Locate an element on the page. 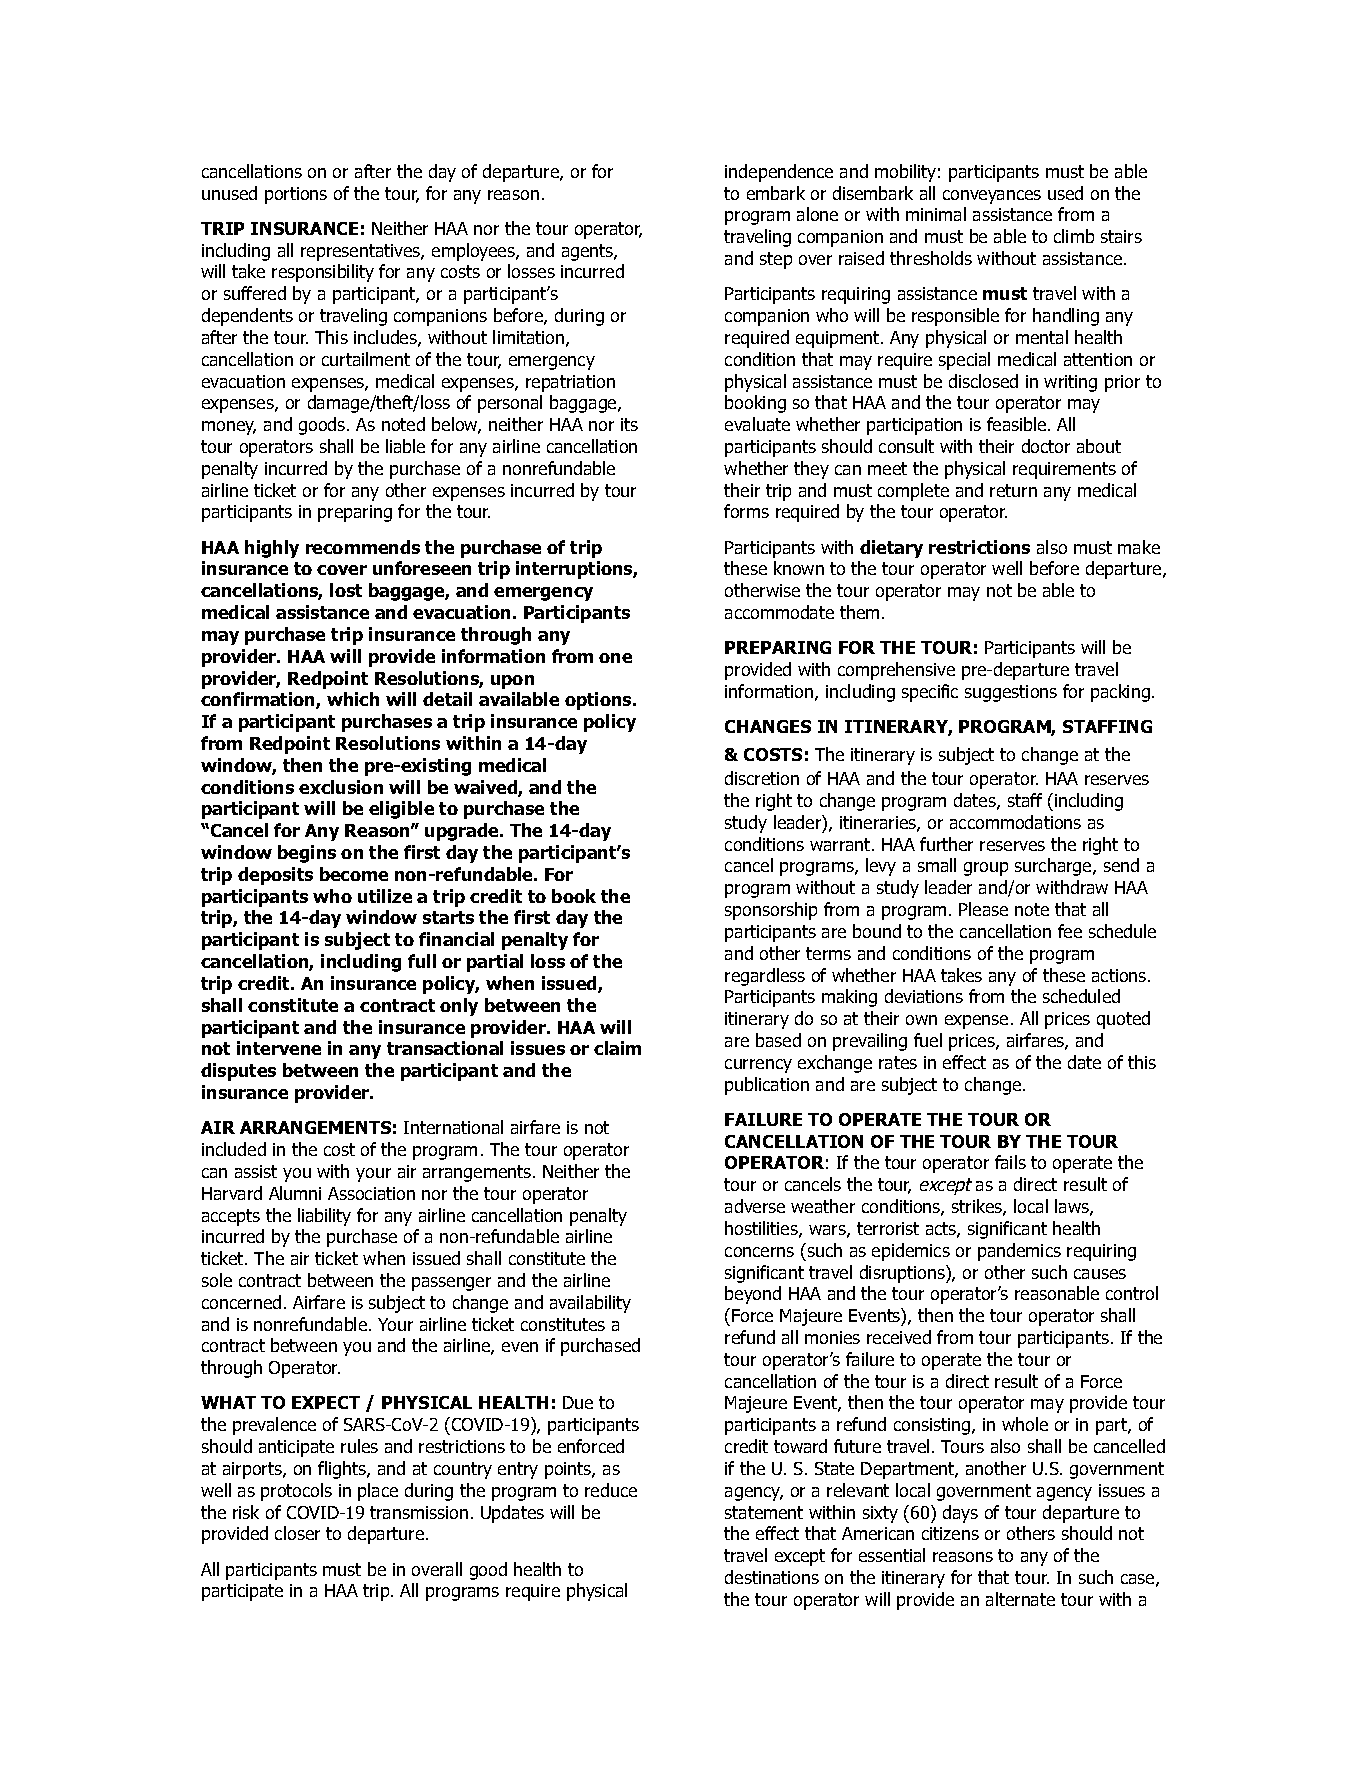  surcharge is located at coordinates (1054, 867).
